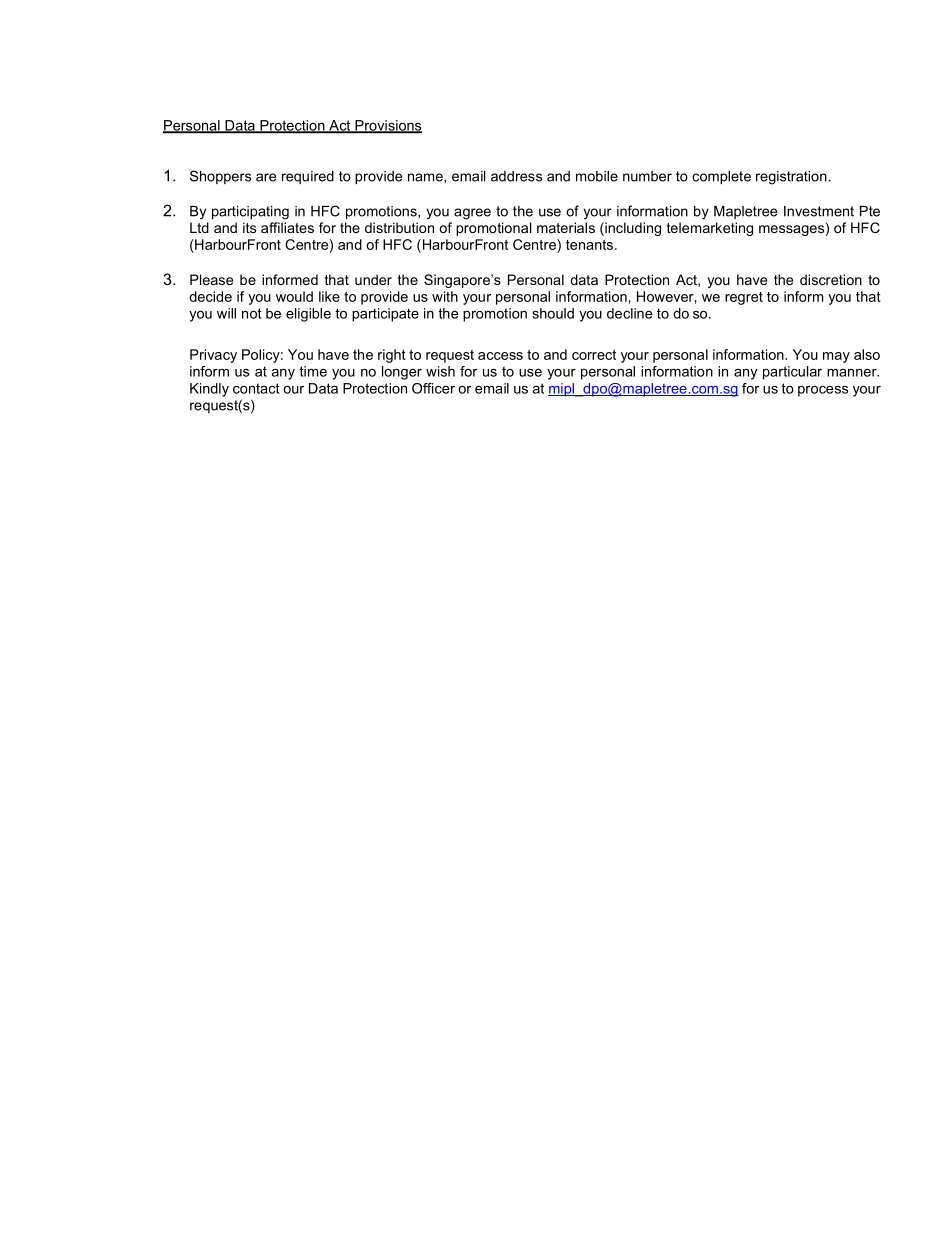 Image resolution: width=952 pixels, height=1233 pixels. I want to click on registration, so click(791, 178).
